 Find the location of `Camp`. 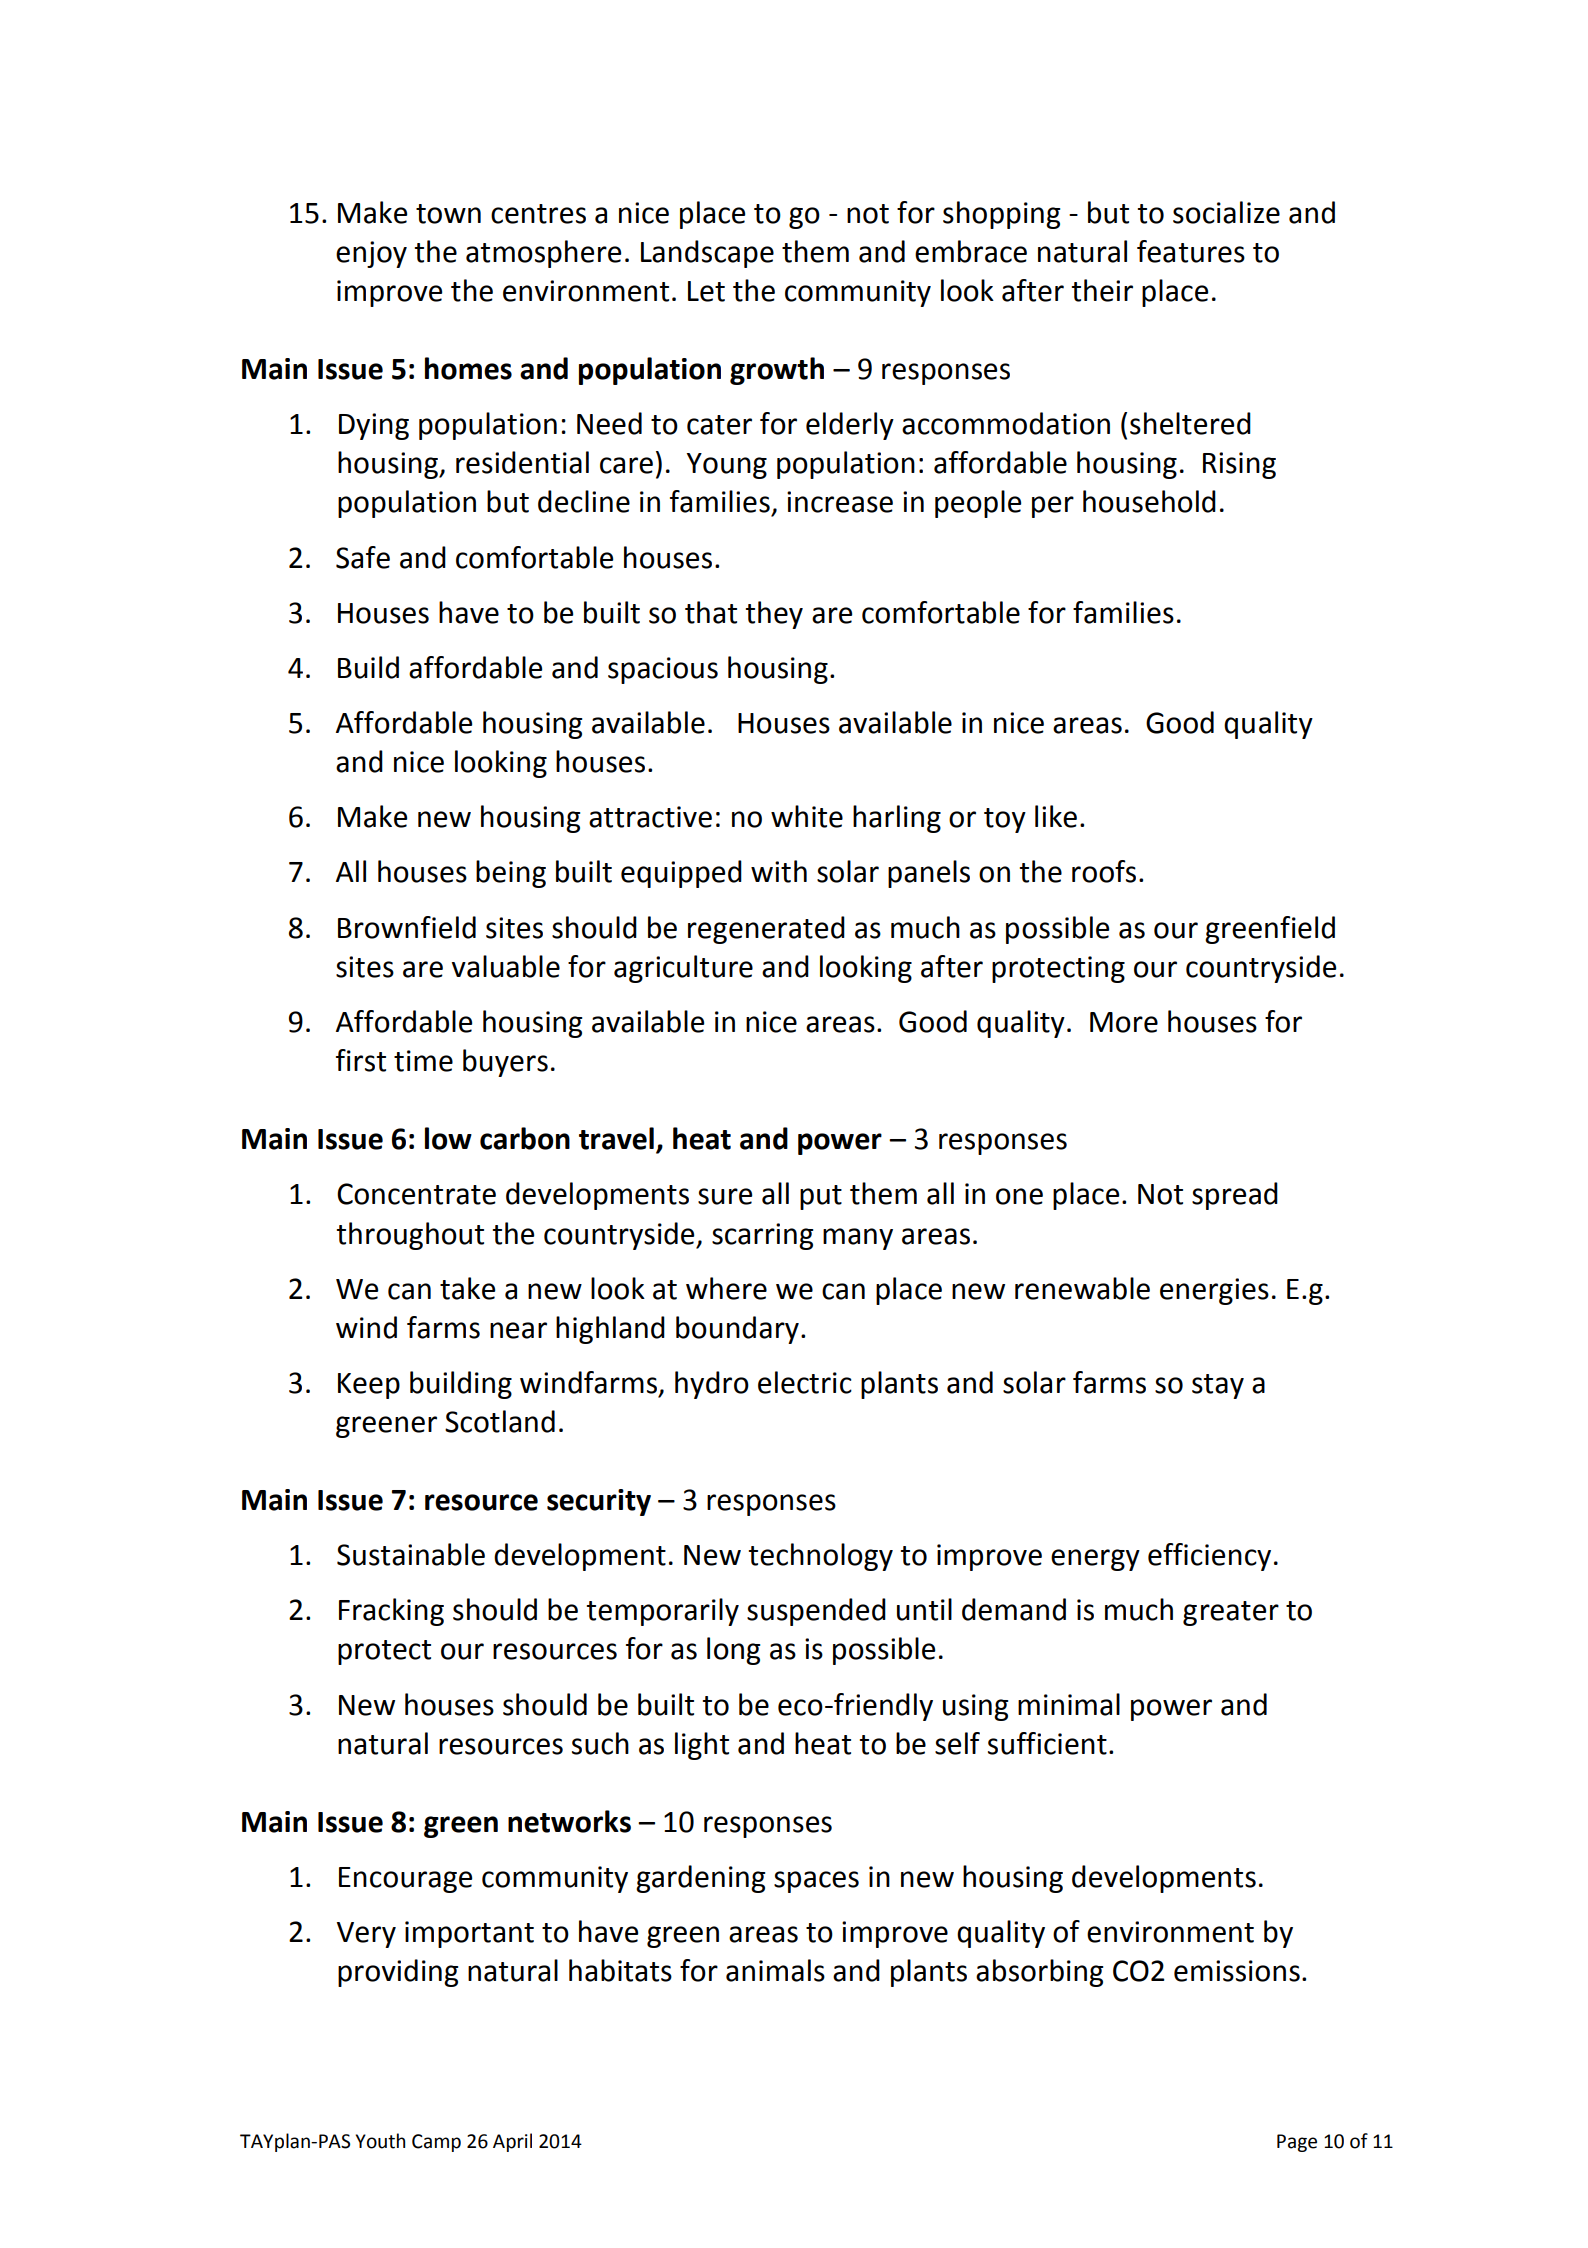

Camp is located at coordinates (436, 2143).
